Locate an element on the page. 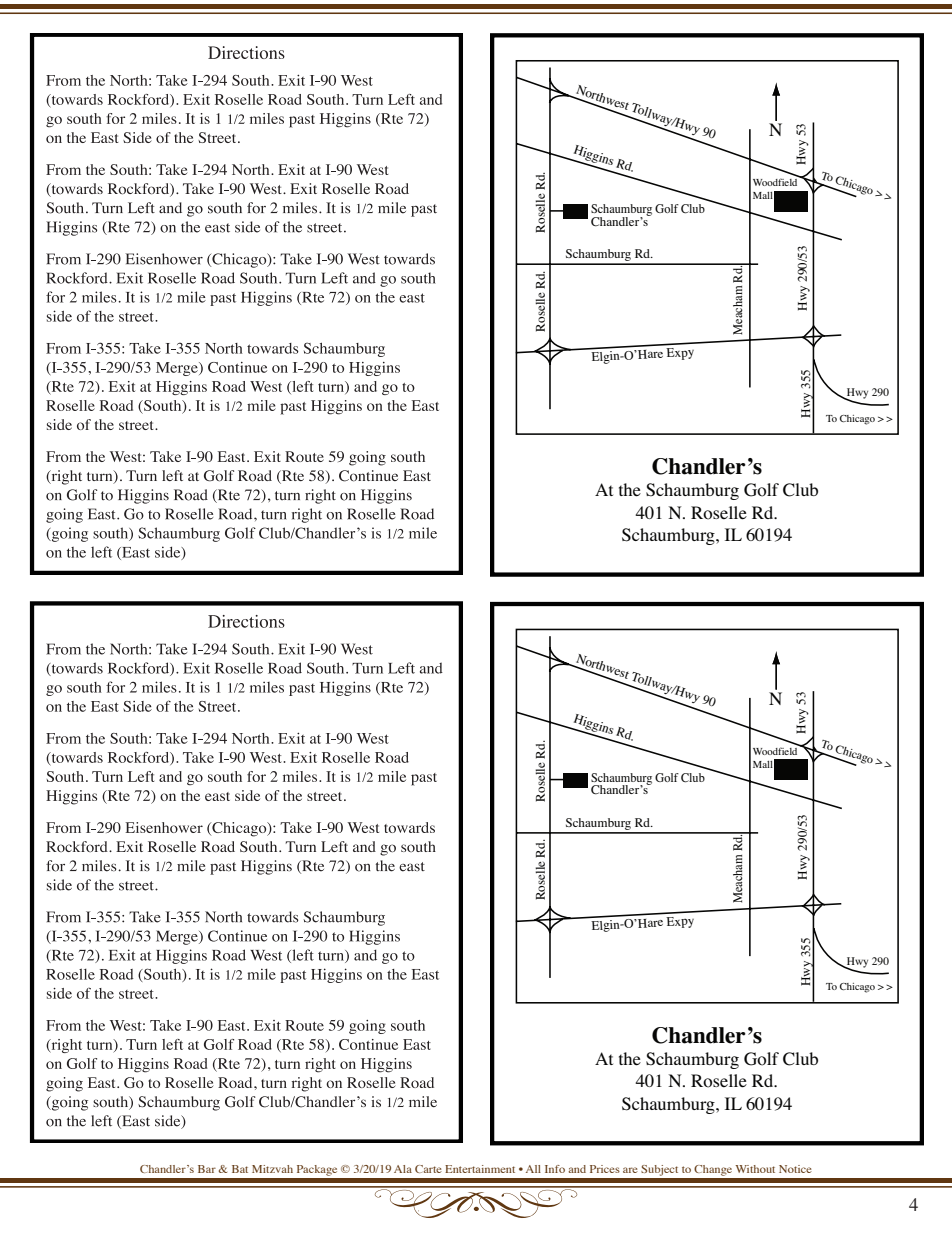  Info is located at coordinates (555, 1169).
